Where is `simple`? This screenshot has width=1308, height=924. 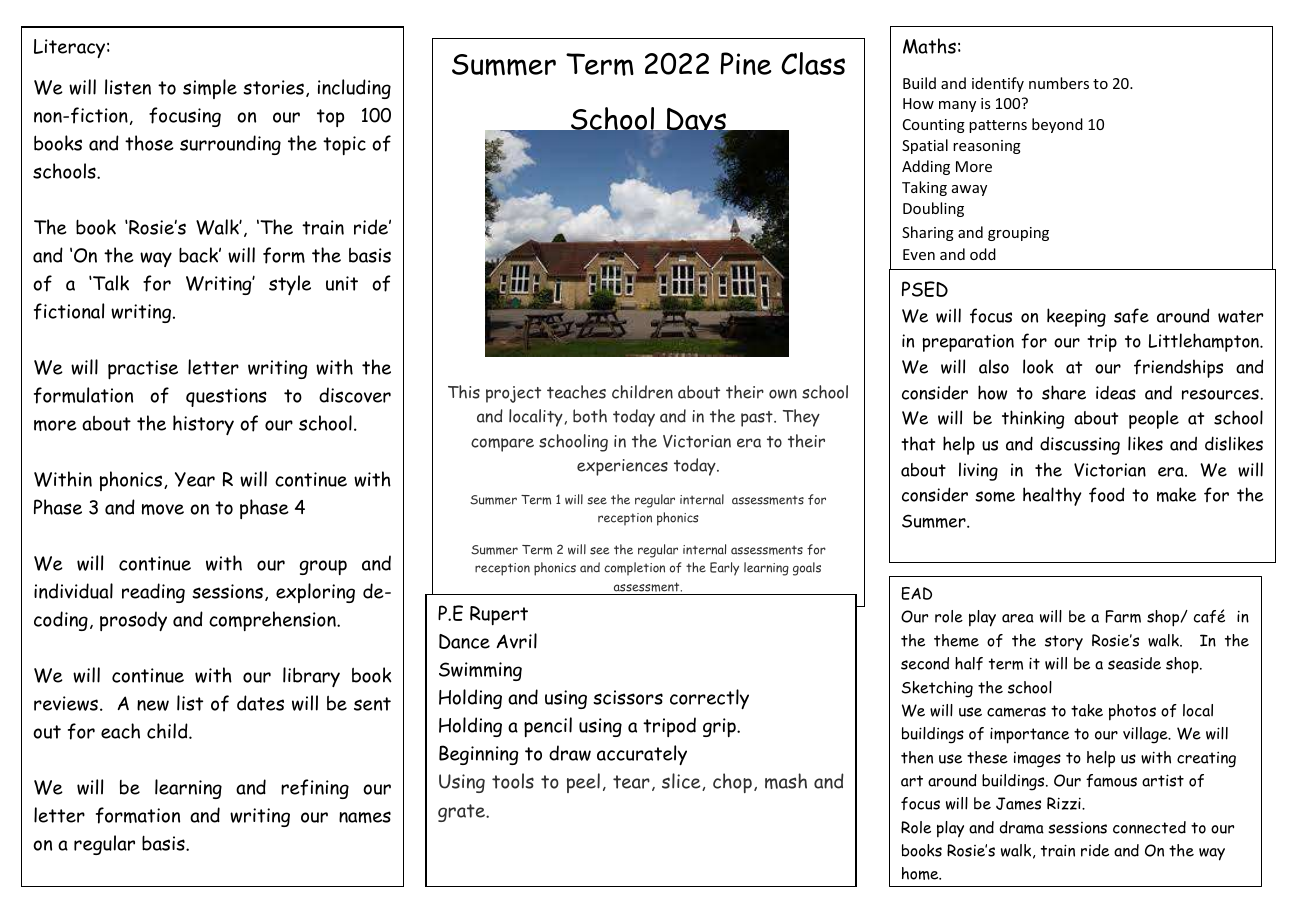 simple is located at coordinates (210, 89).
